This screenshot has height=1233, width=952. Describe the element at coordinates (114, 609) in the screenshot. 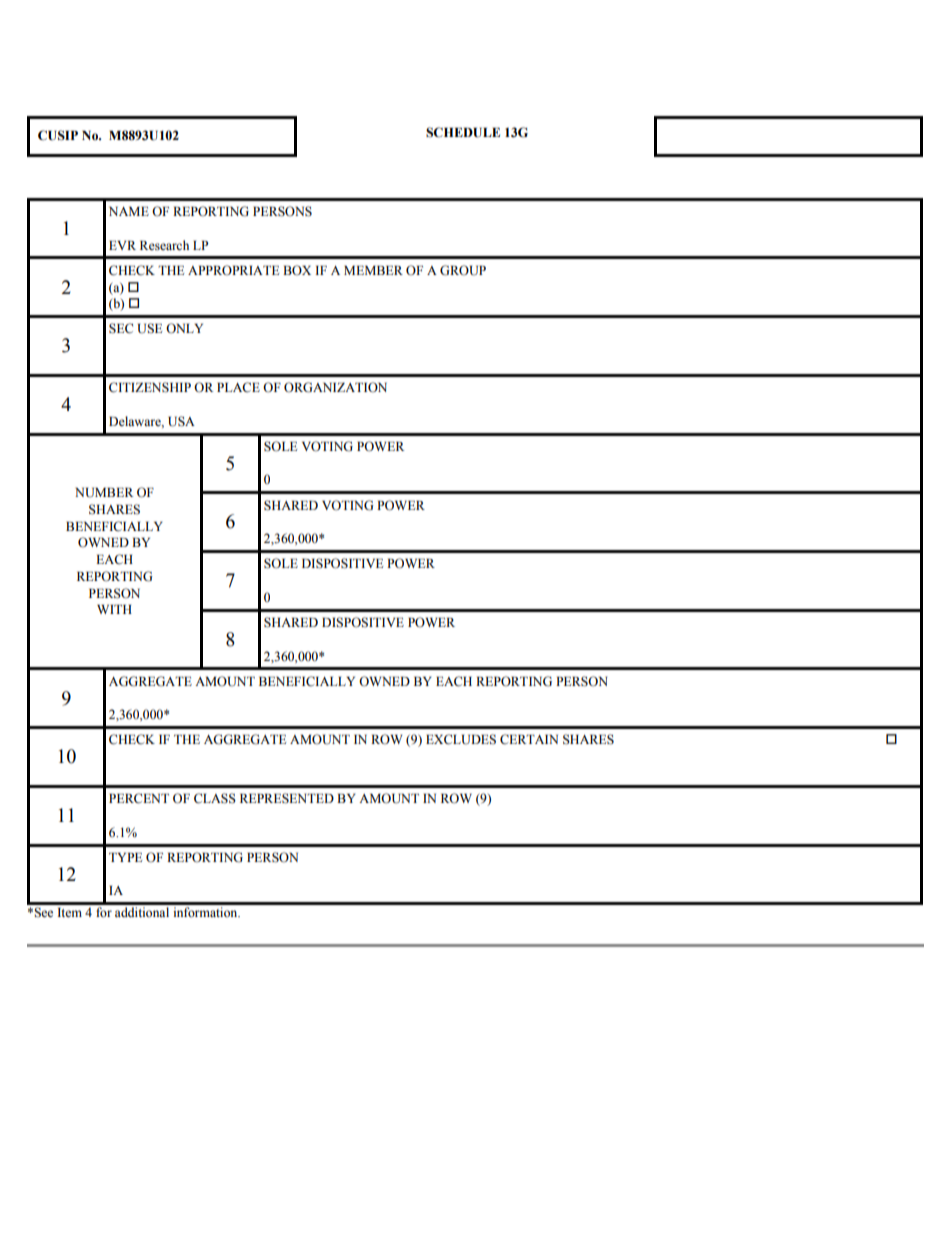

I see `WITH` at that location.
